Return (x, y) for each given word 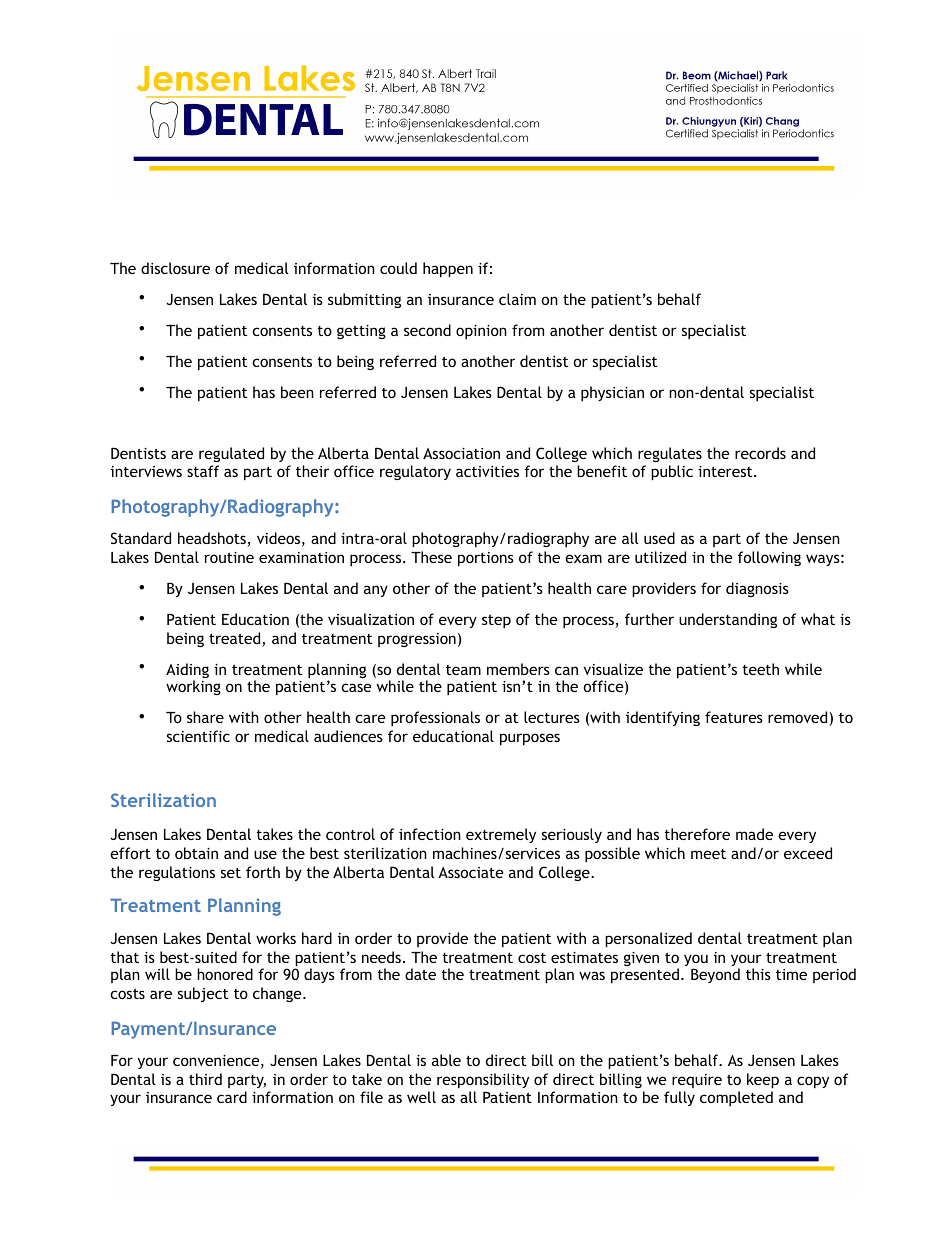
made (754, 834)
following (769, 558)
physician (612, 393)
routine (229, 557)
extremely (501, 835)
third (205, 1079)
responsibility (483, 1080)
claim (517, 299)
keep (763, 1080)
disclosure (175, 268)
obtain (196, 853)
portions (486, 559)
